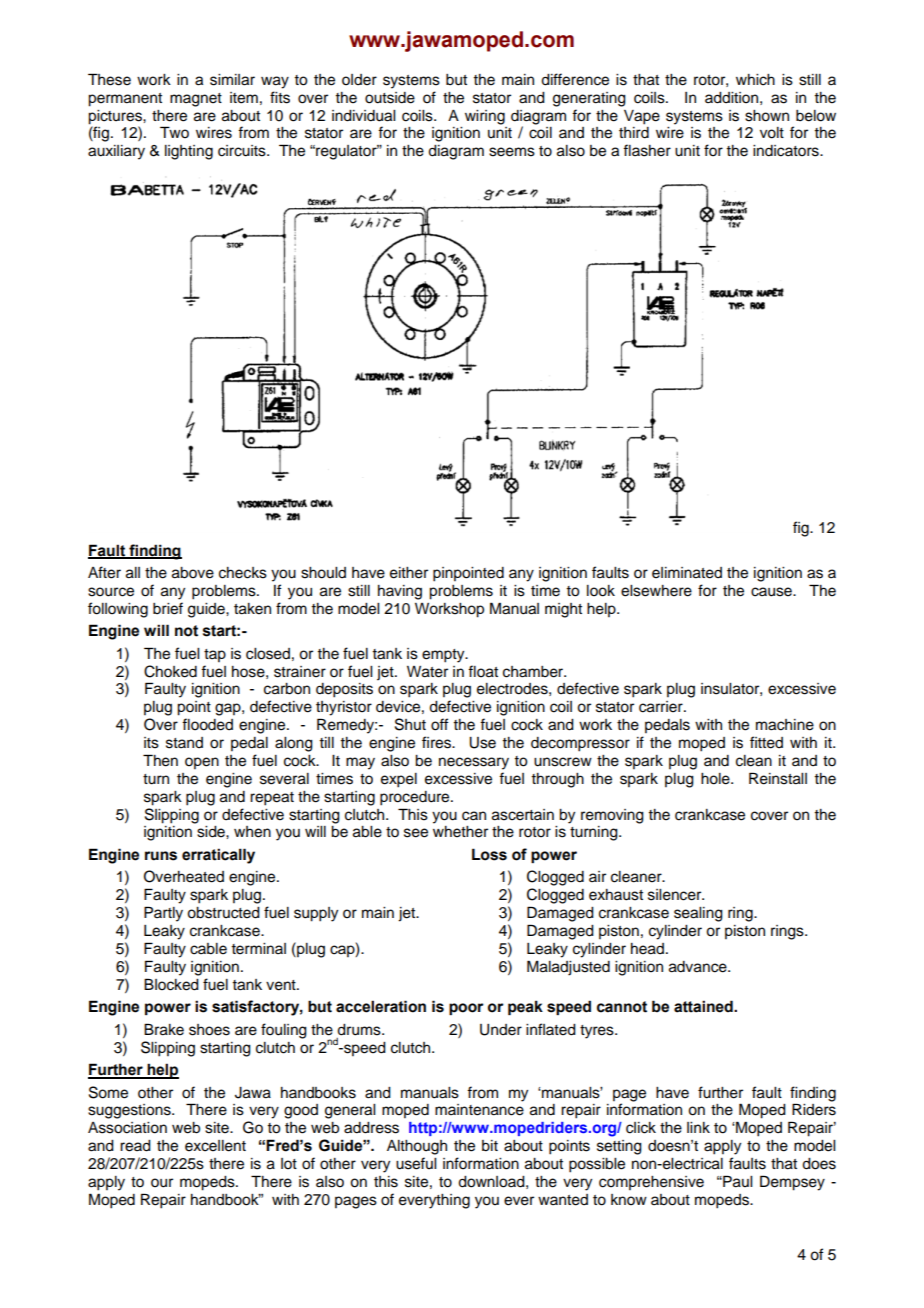 The image size is (924, 1308). What do you see at coordinates (193, 573) in the screenshot?
I see `above` at bounding box center [193, 573].
